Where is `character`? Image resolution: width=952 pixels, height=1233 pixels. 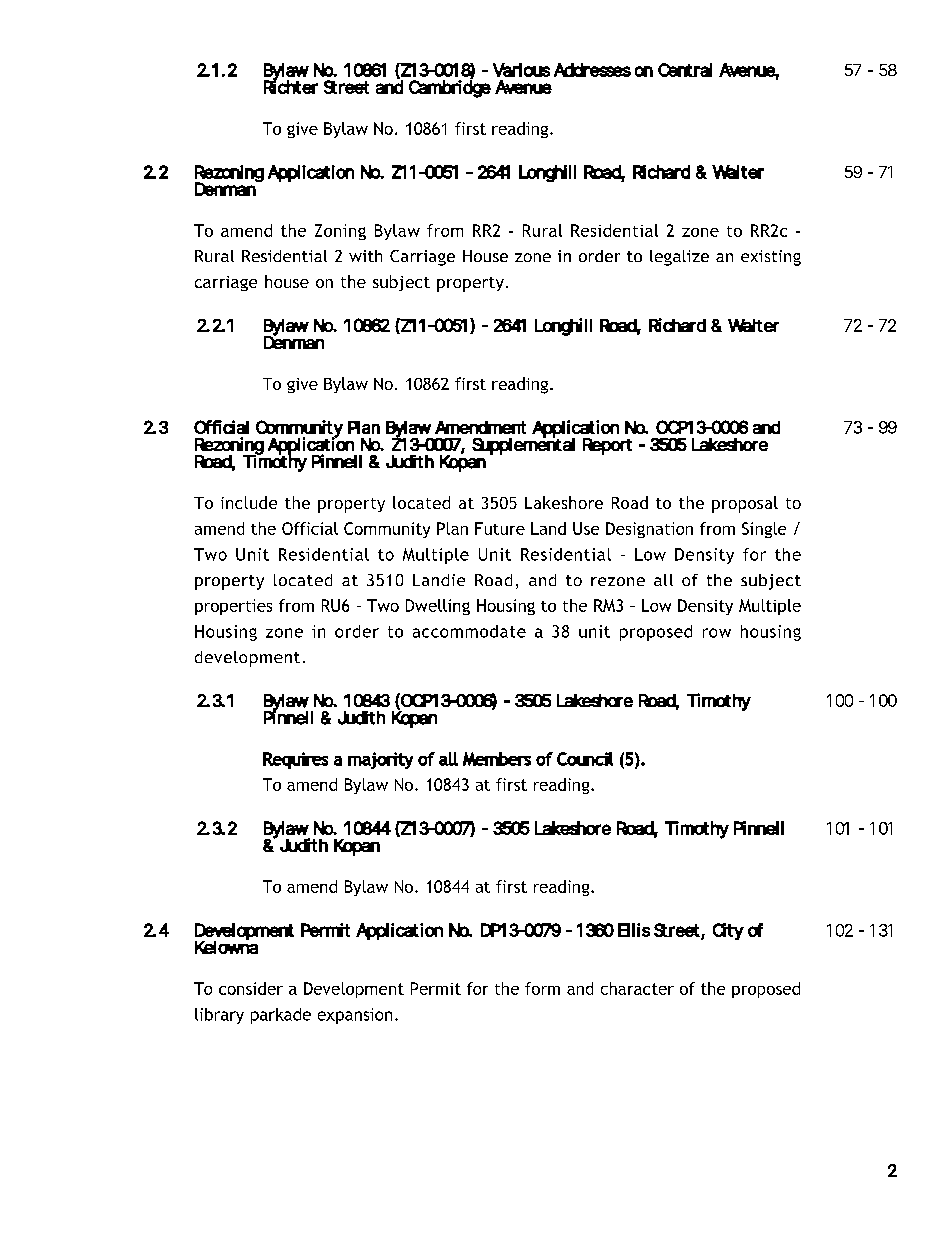
character is located at coordinates (637, 988).
